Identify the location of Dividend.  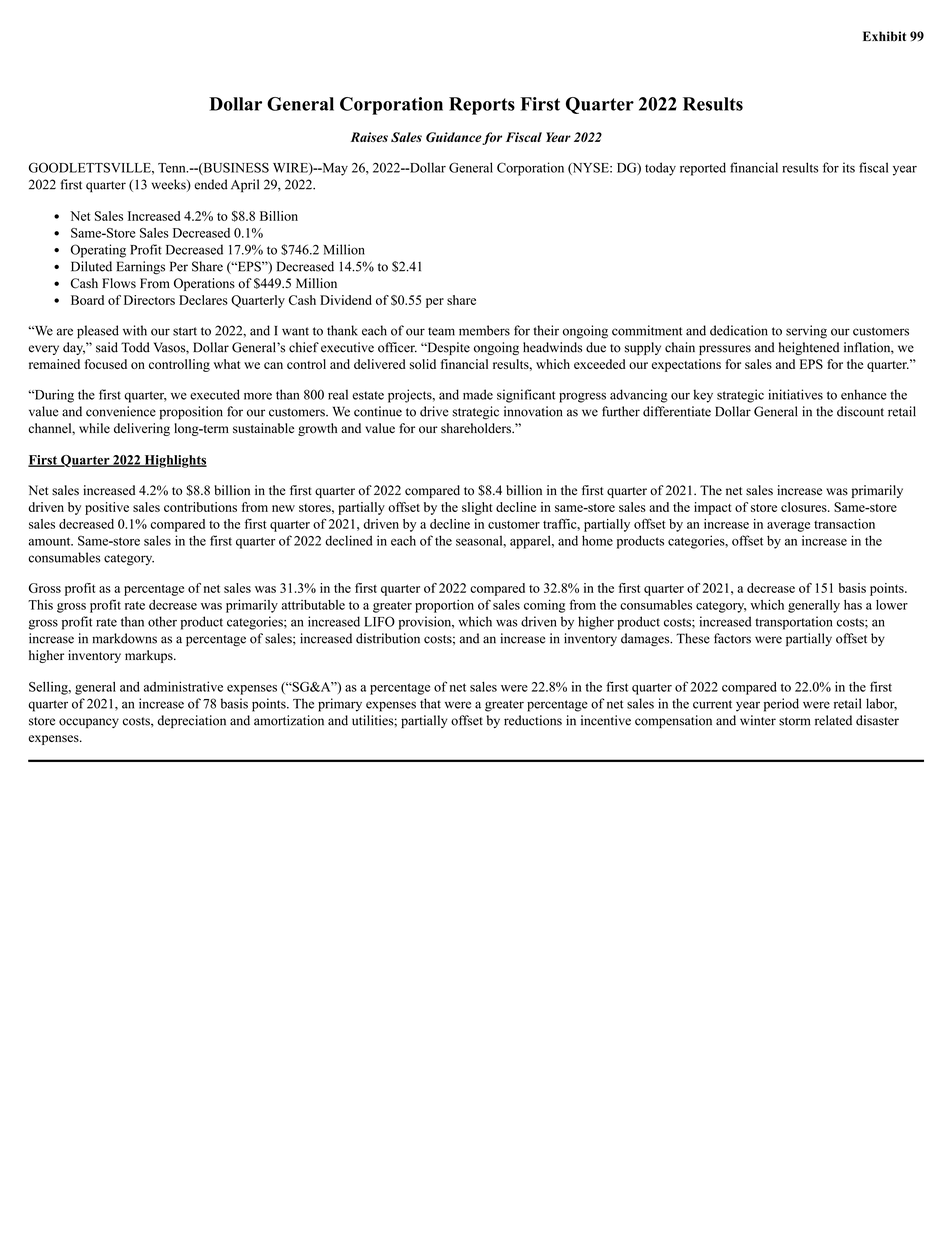
(346, 300).
